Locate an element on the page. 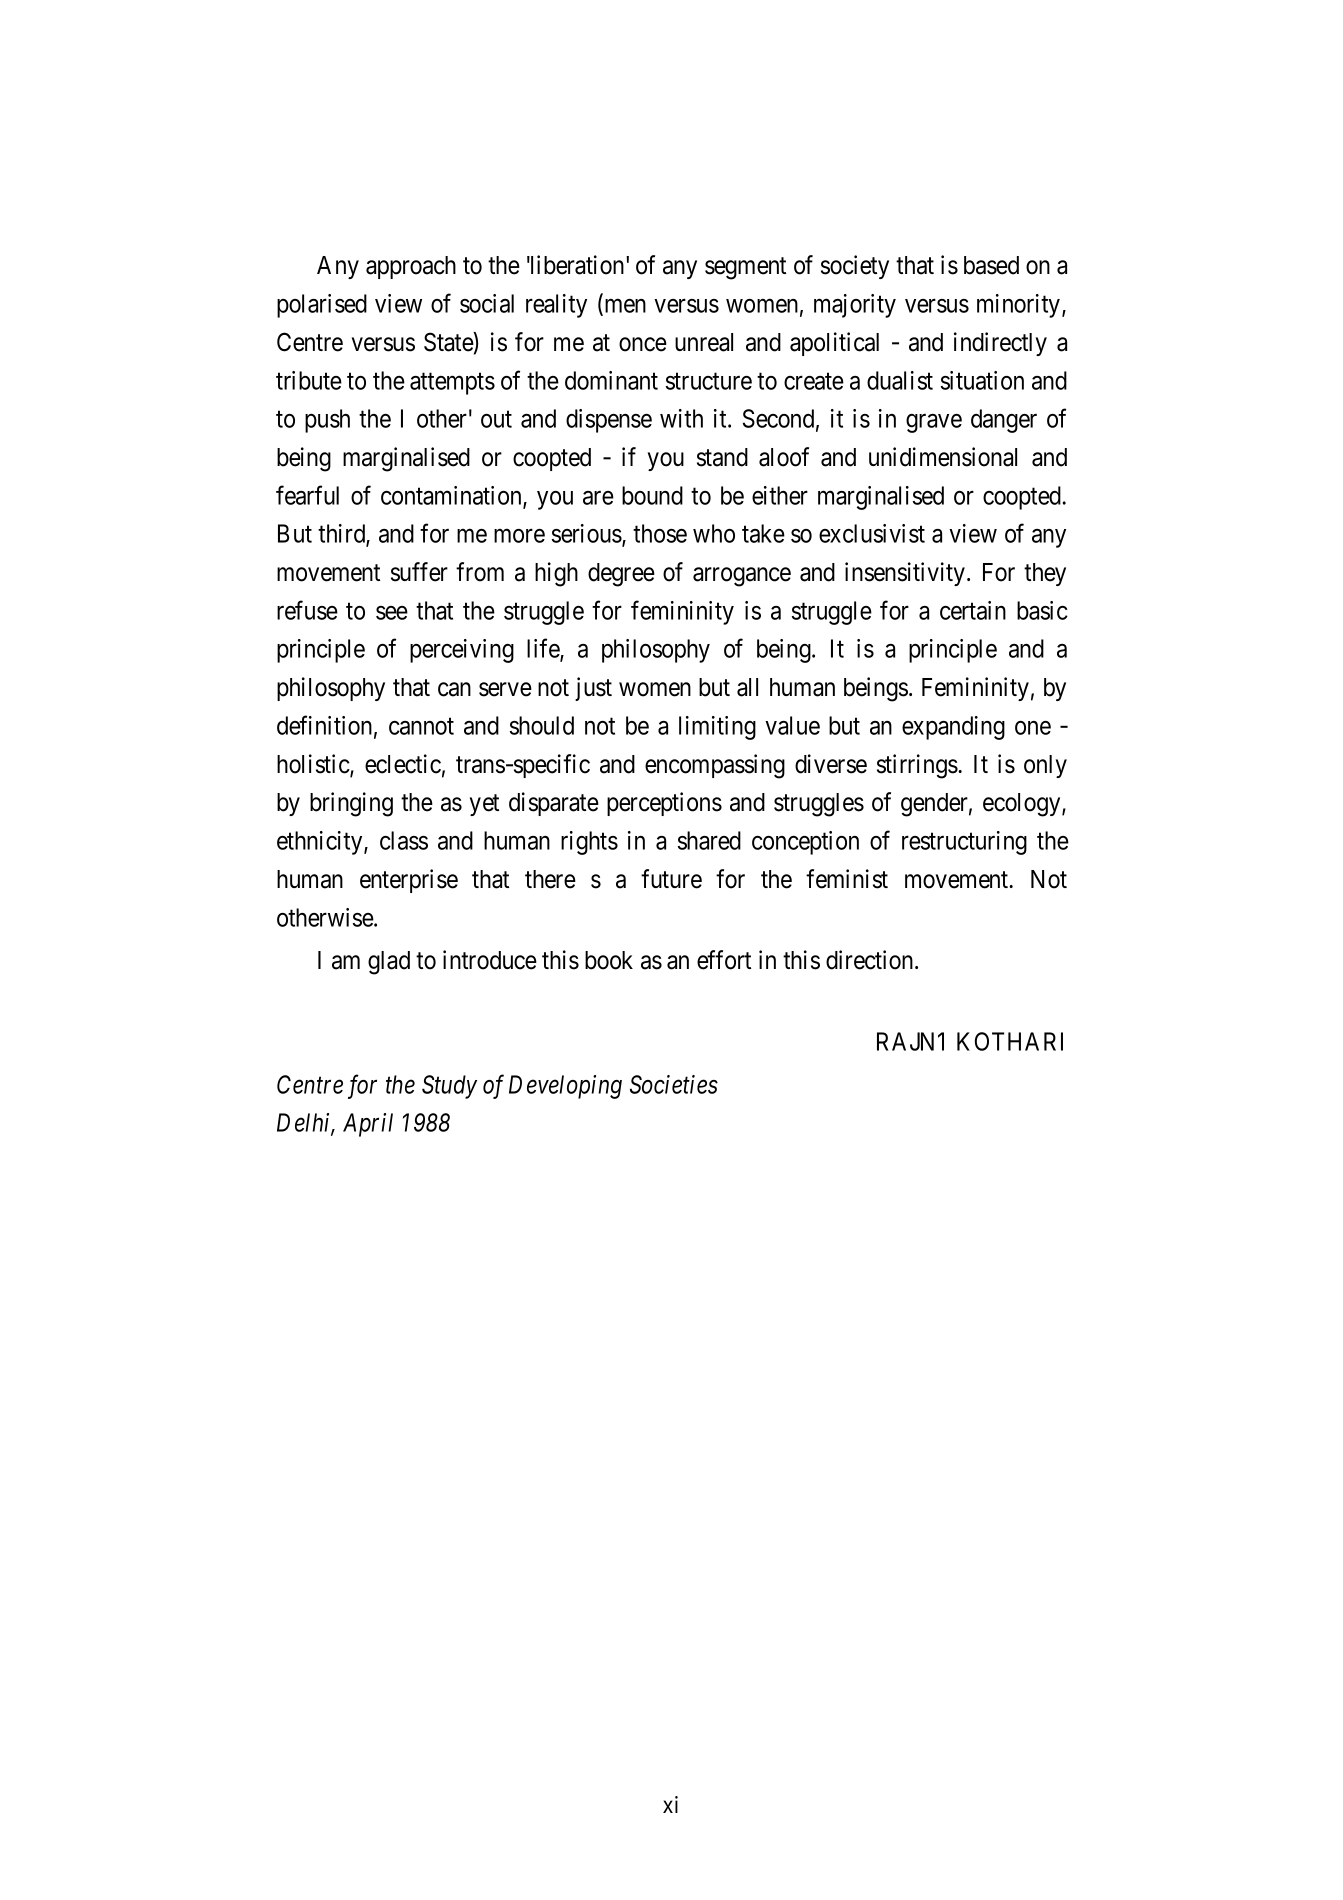 The image size is (1343, 1900). approach is located at coordinates (411, 267).
